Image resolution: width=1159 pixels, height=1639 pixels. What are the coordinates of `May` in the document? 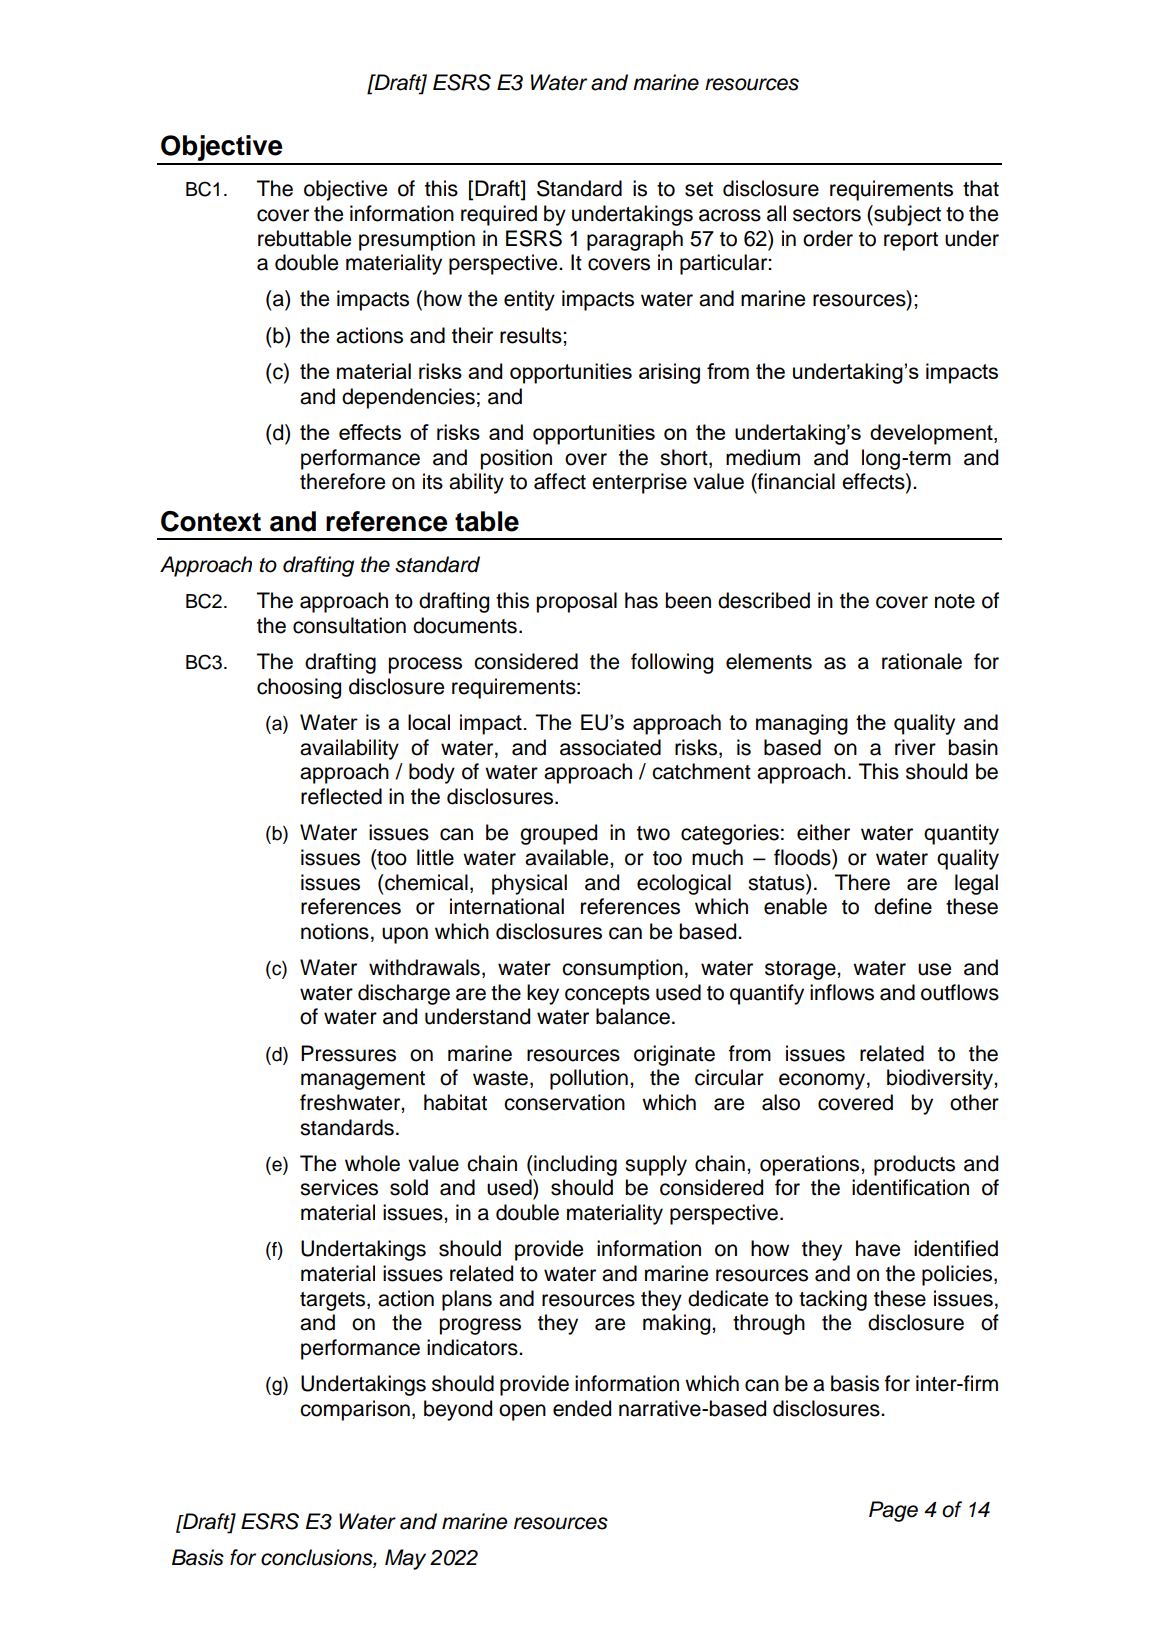 It's located at (405, 1559).
